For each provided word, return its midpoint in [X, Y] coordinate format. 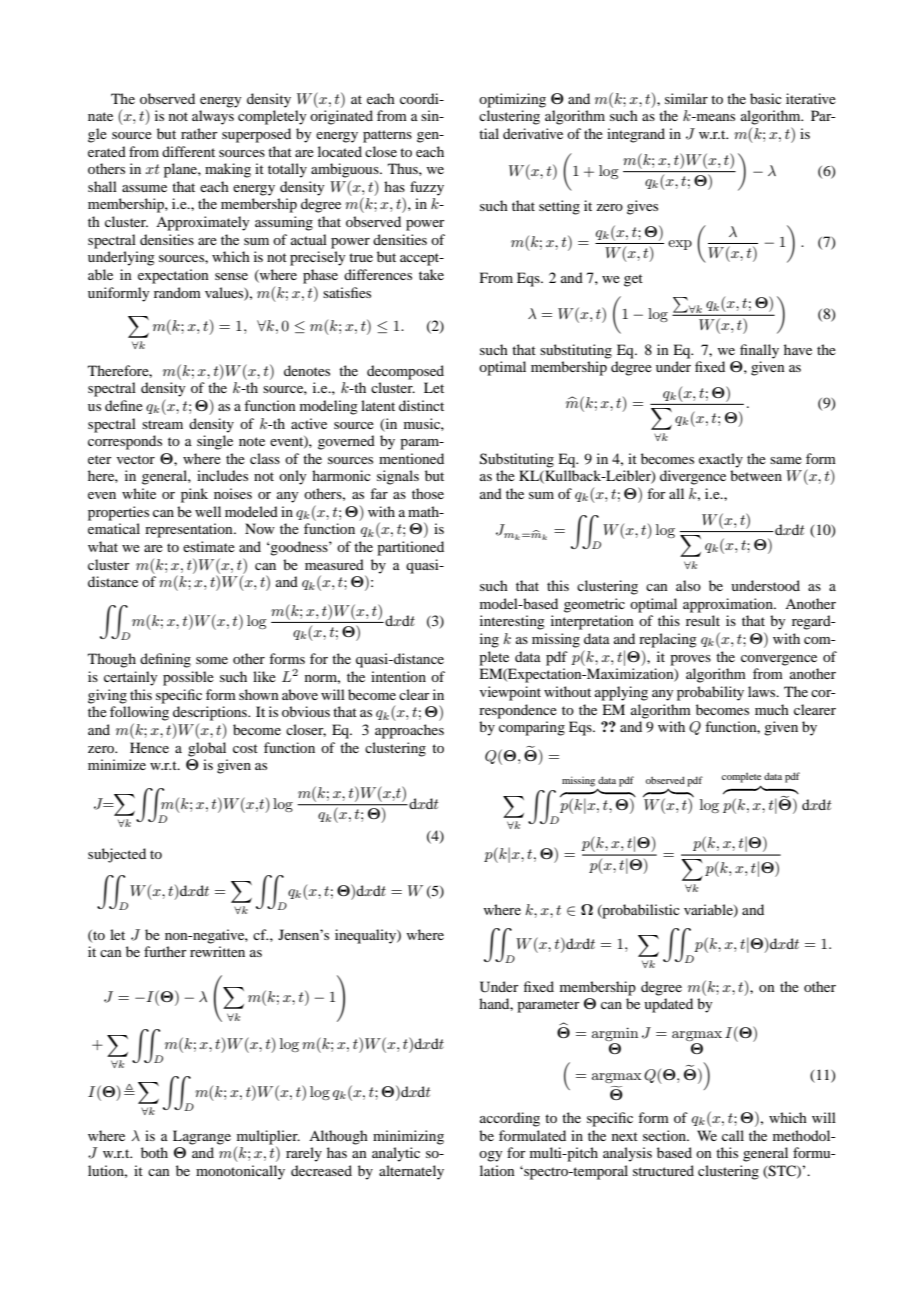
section [665, 1135]
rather [199, 133]
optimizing [512, 100]
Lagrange [202, 1137]
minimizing [408, 1137]
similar [686, 98]
